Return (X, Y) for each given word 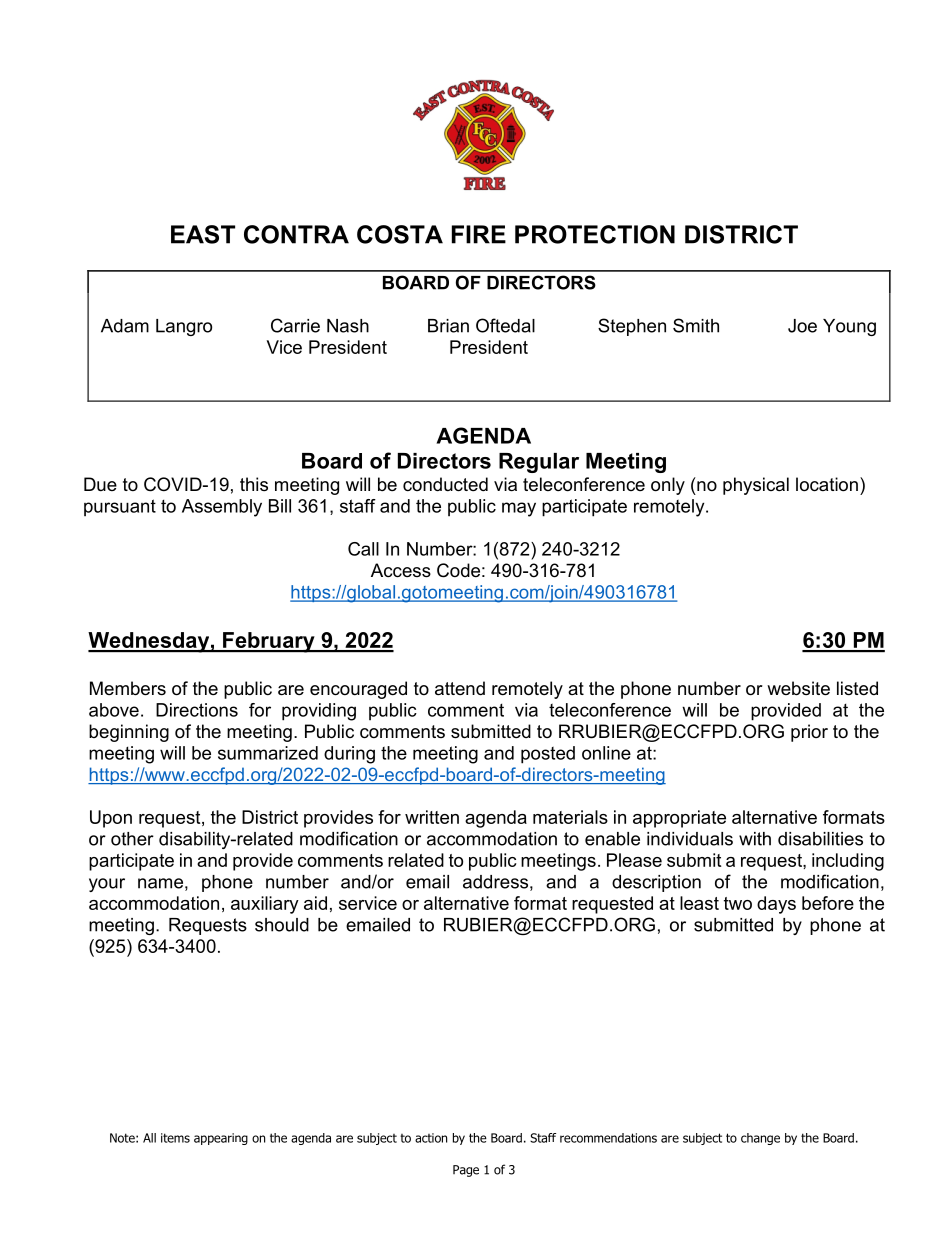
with (755, 839)
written (432, 817)
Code (458, 570)
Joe (802, 326)
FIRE (479, 234)
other (132, 839)
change (760, 1139)
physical (756, 486)
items (175, 1138)
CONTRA (296, 234)
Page (466, 1171)
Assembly (222, 508)
